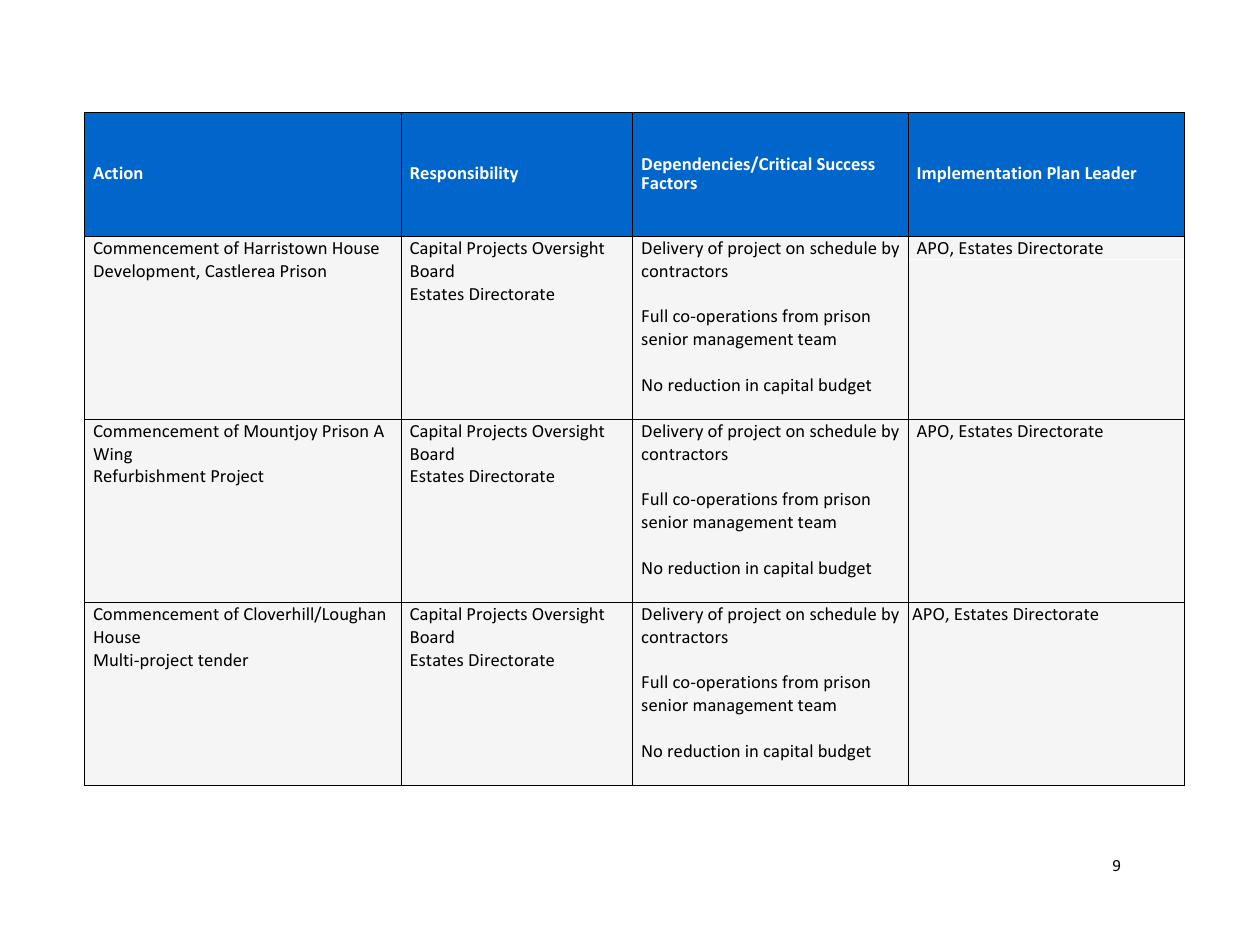 This screenshot has width=1233, height=952. I want to click on Responsibility, so click(464, 174).
